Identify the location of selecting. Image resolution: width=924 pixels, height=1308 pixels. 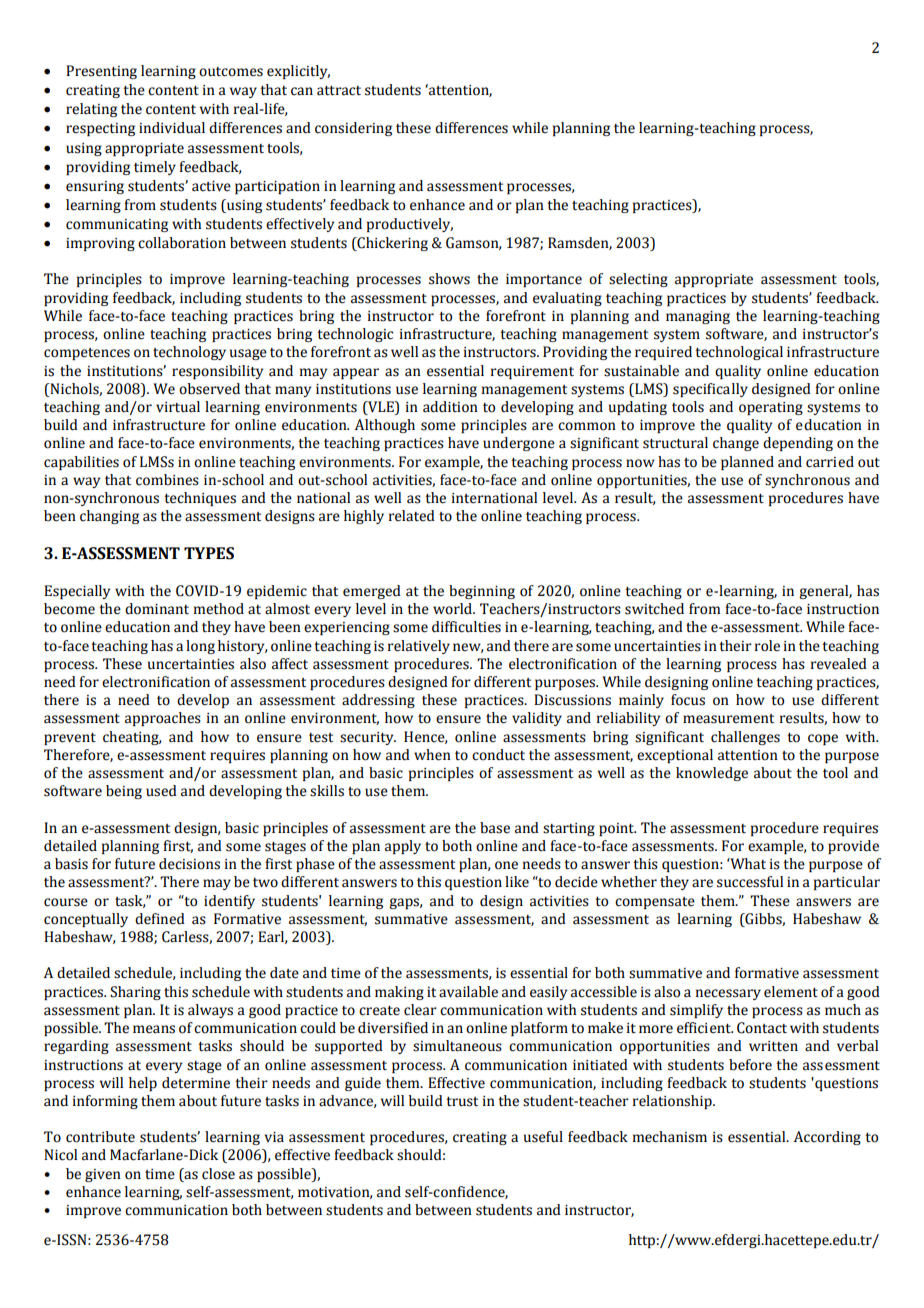
(638, 280).
